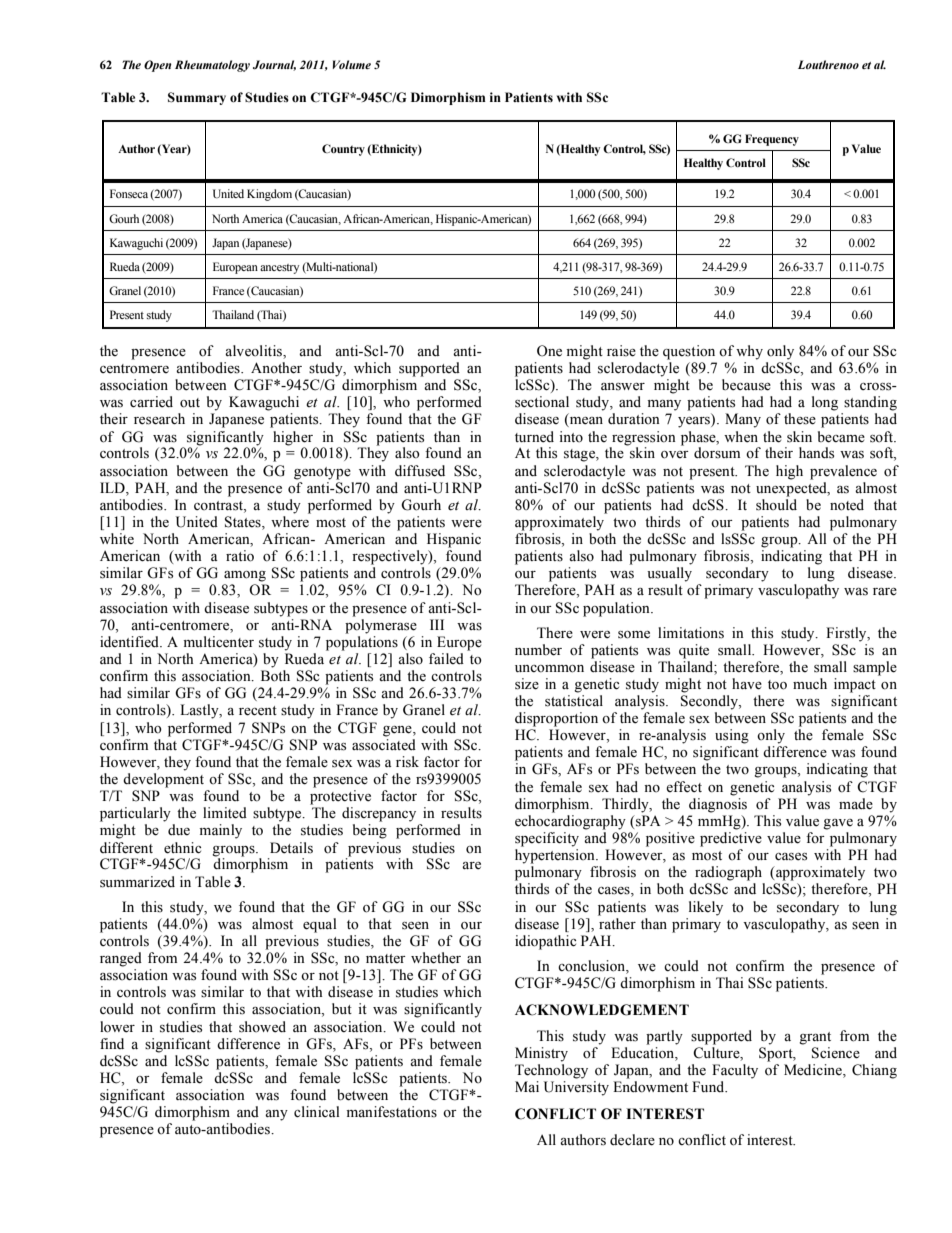 This screenshot has width=952, height=1233. Describe the element at coordinates (437, 624) in the screenshot. I see `III` at that location.
